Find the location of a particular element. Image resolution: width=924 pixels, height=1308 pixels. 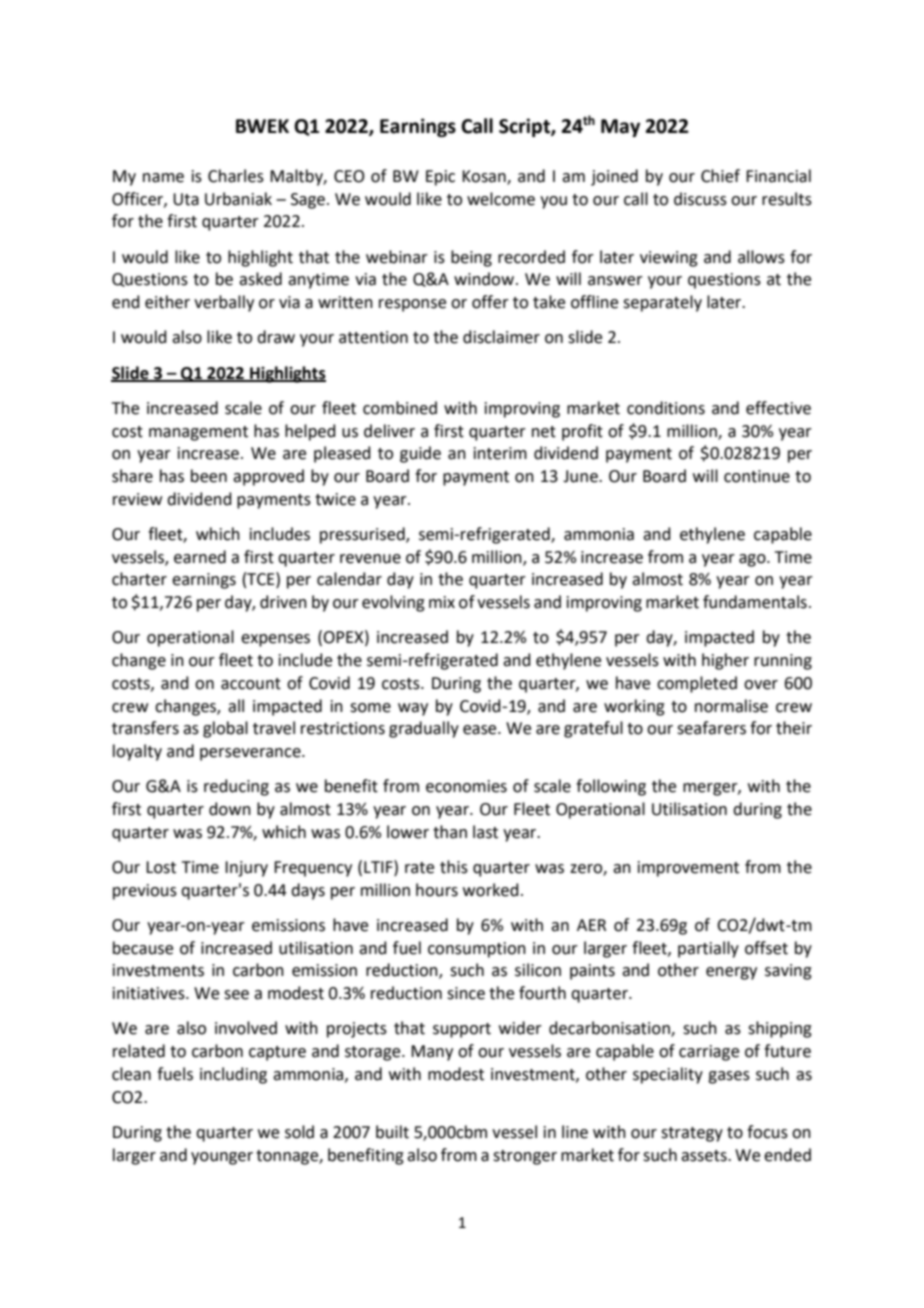

Charles is located at coordinates (236, 176).
